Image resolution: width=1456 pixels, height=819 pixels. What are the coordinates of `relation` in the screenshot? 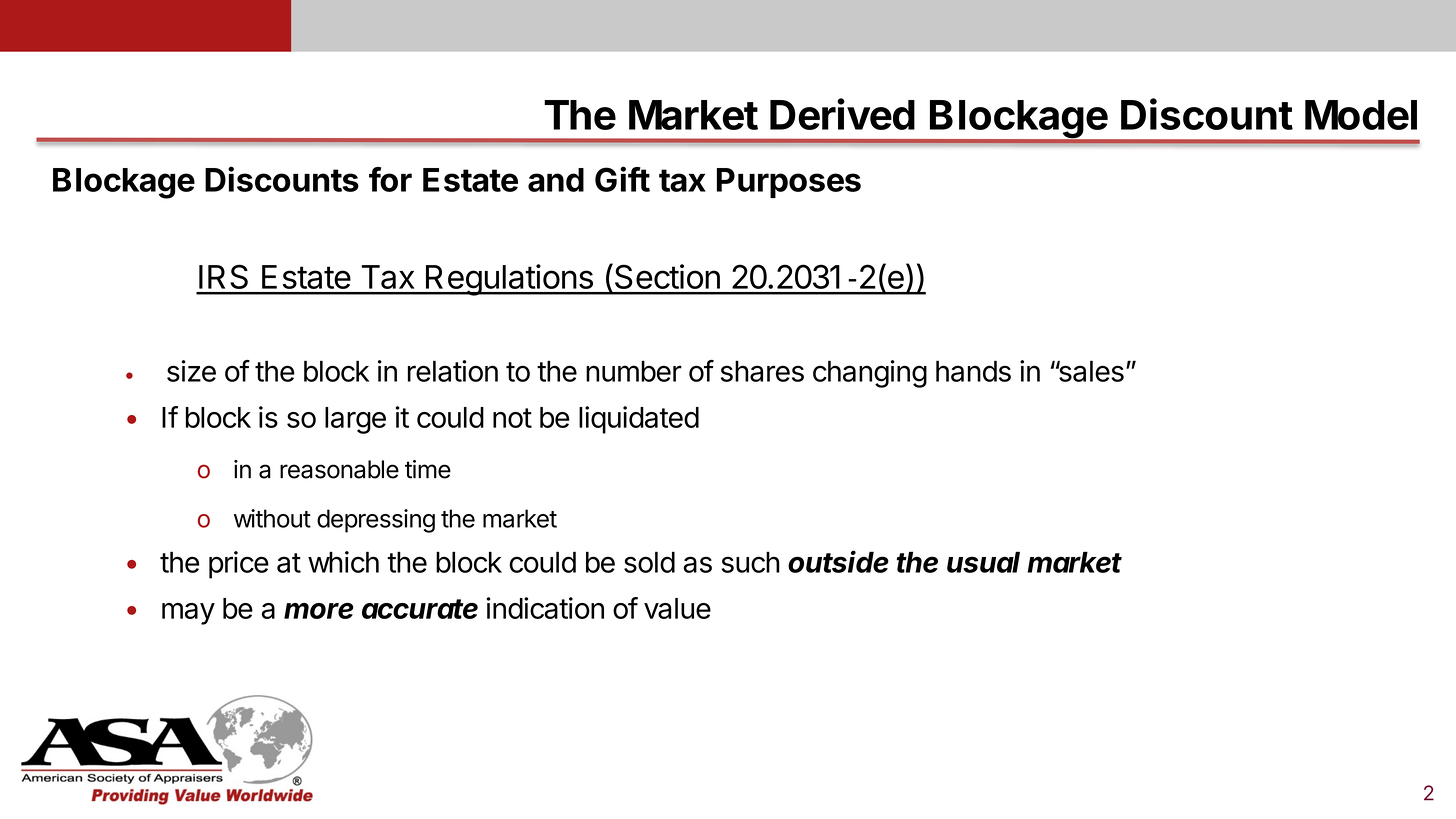 It's located at (453, 371).
